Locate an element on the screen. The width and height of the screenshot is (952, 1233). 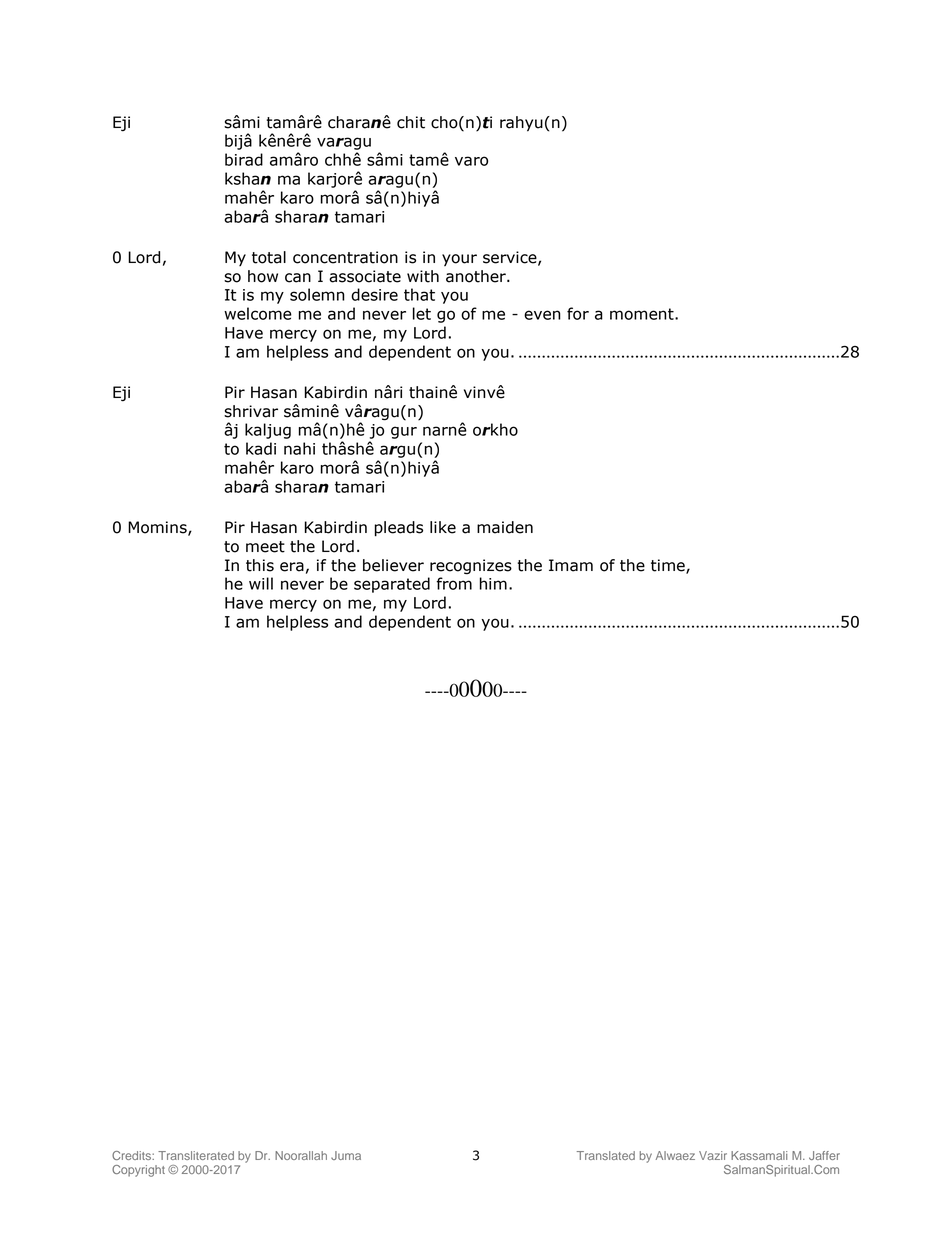
Jaffer is located at coordinates (824, 1155).
